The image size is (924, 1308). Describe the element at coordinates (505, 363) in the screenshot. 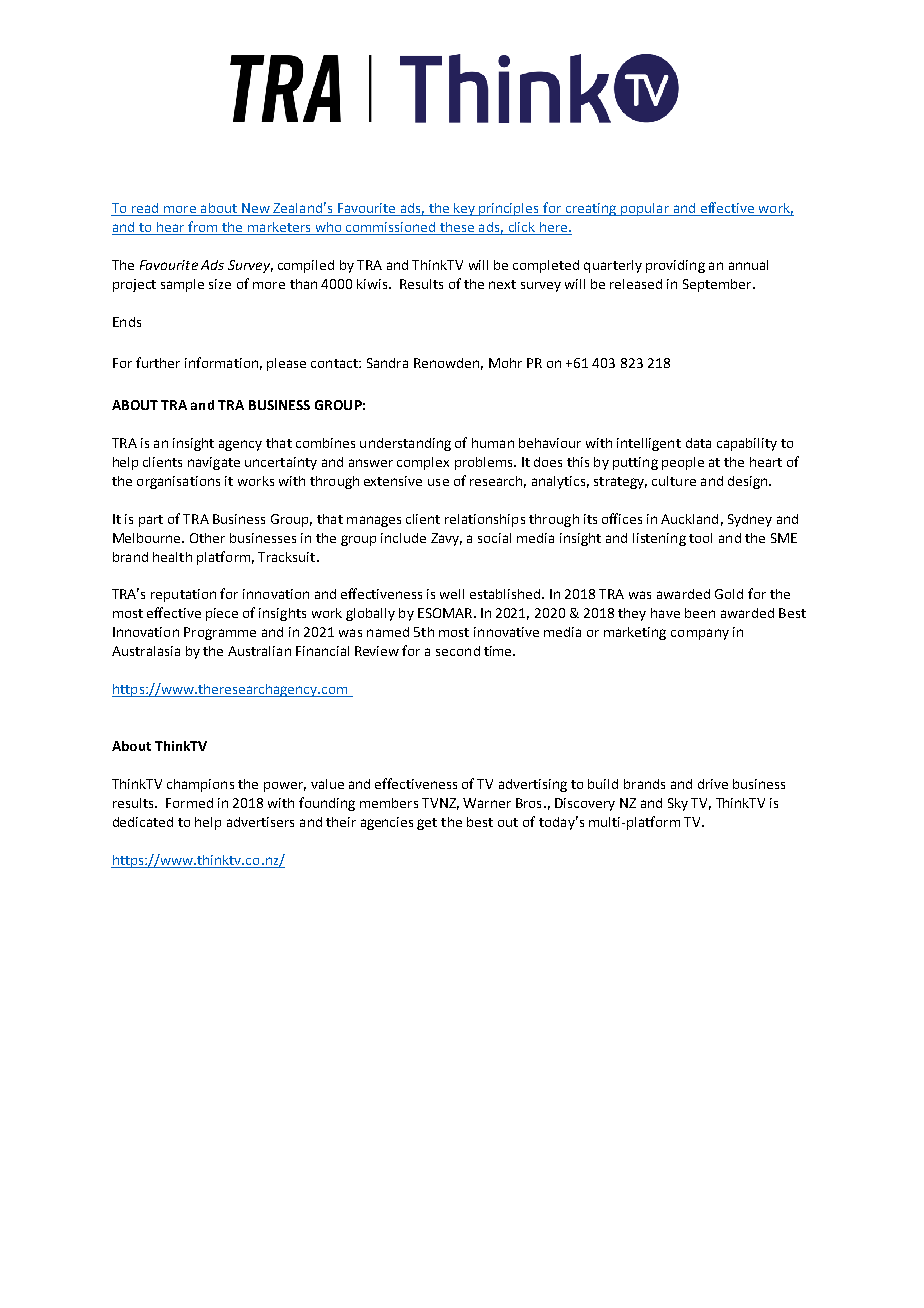

I see `Mohr` at that location.
